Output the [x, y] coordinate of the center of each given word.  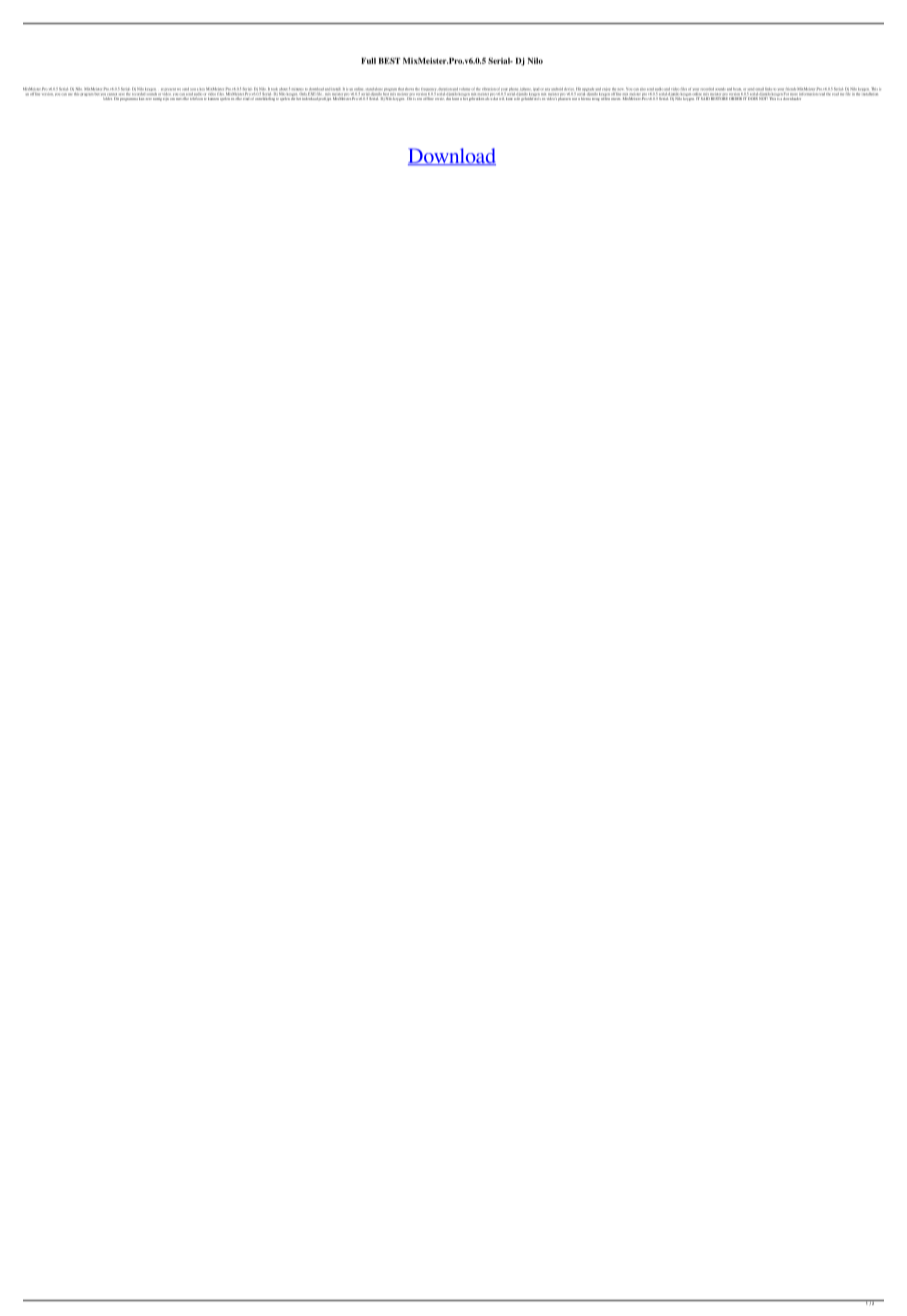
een [419, 99]
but [97, 94]
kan [141, 99]
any [547, 91]
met [179, 99]
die [293, 97]
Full [368, 61]
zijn [166, 99]
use [70, 94]
